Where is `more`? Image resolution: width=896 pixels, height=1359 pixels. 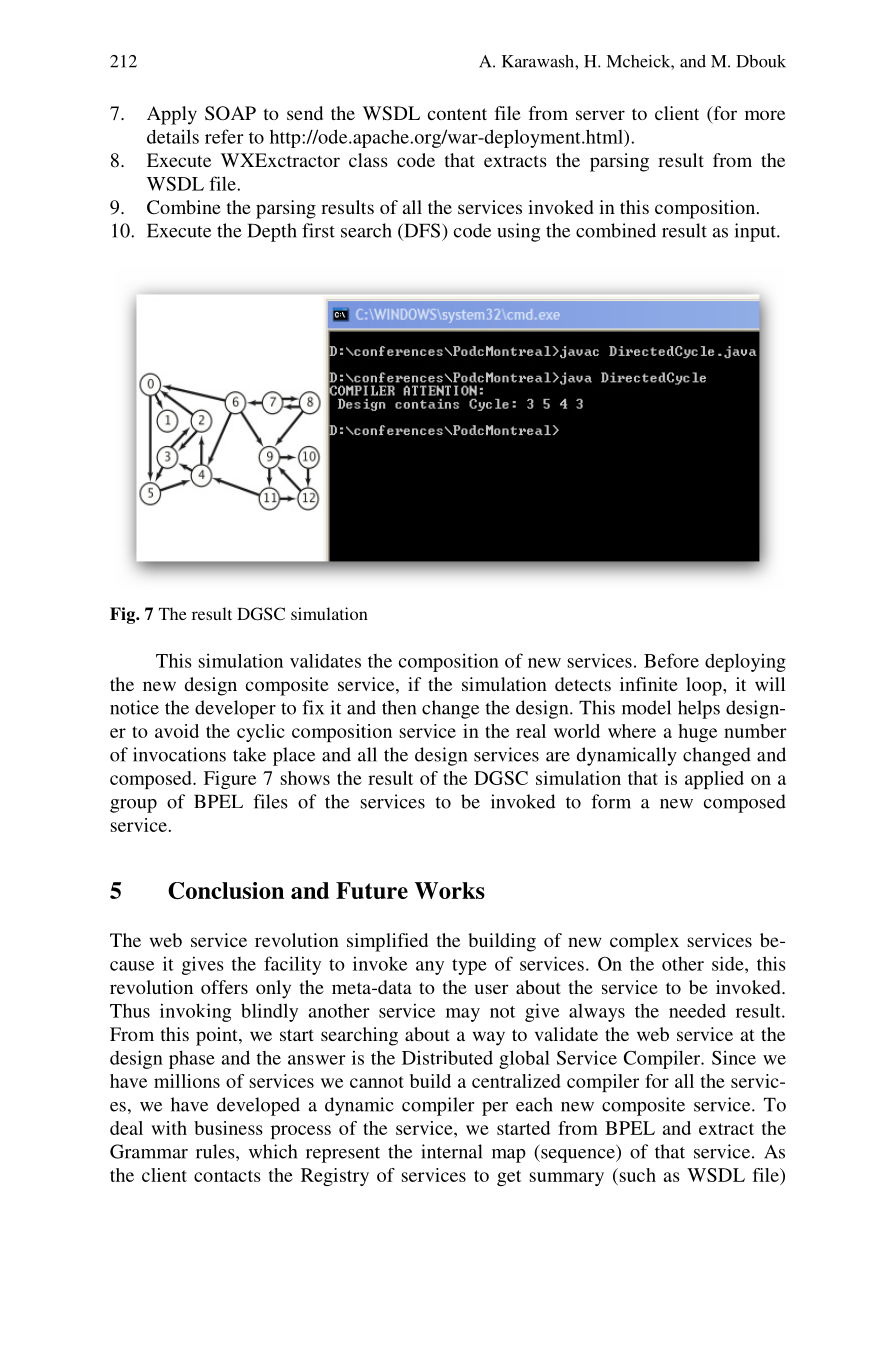 more is located at coordinates (765, 115).
